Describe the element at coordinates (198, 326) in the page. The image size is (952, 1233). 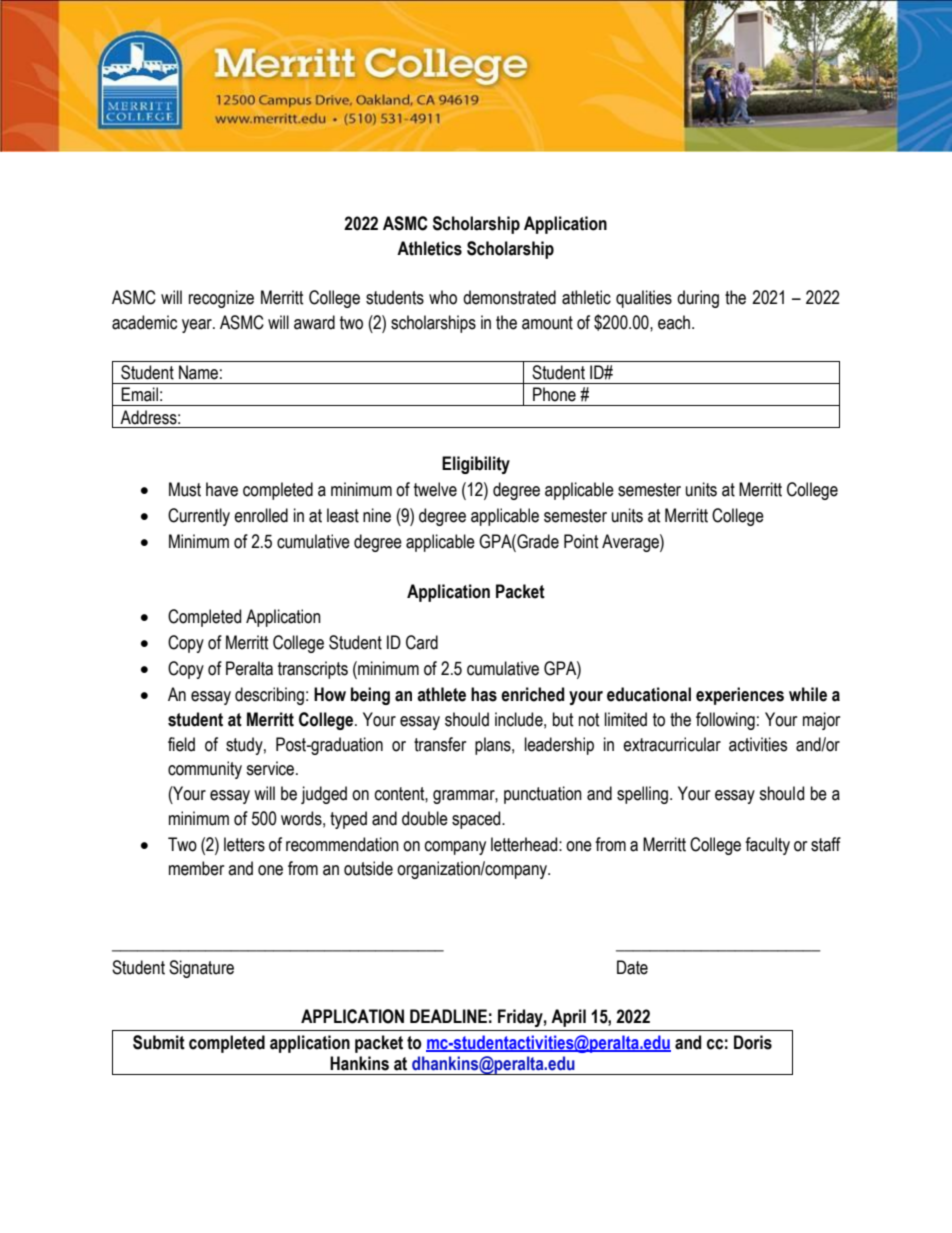
I see `year` at that location.
